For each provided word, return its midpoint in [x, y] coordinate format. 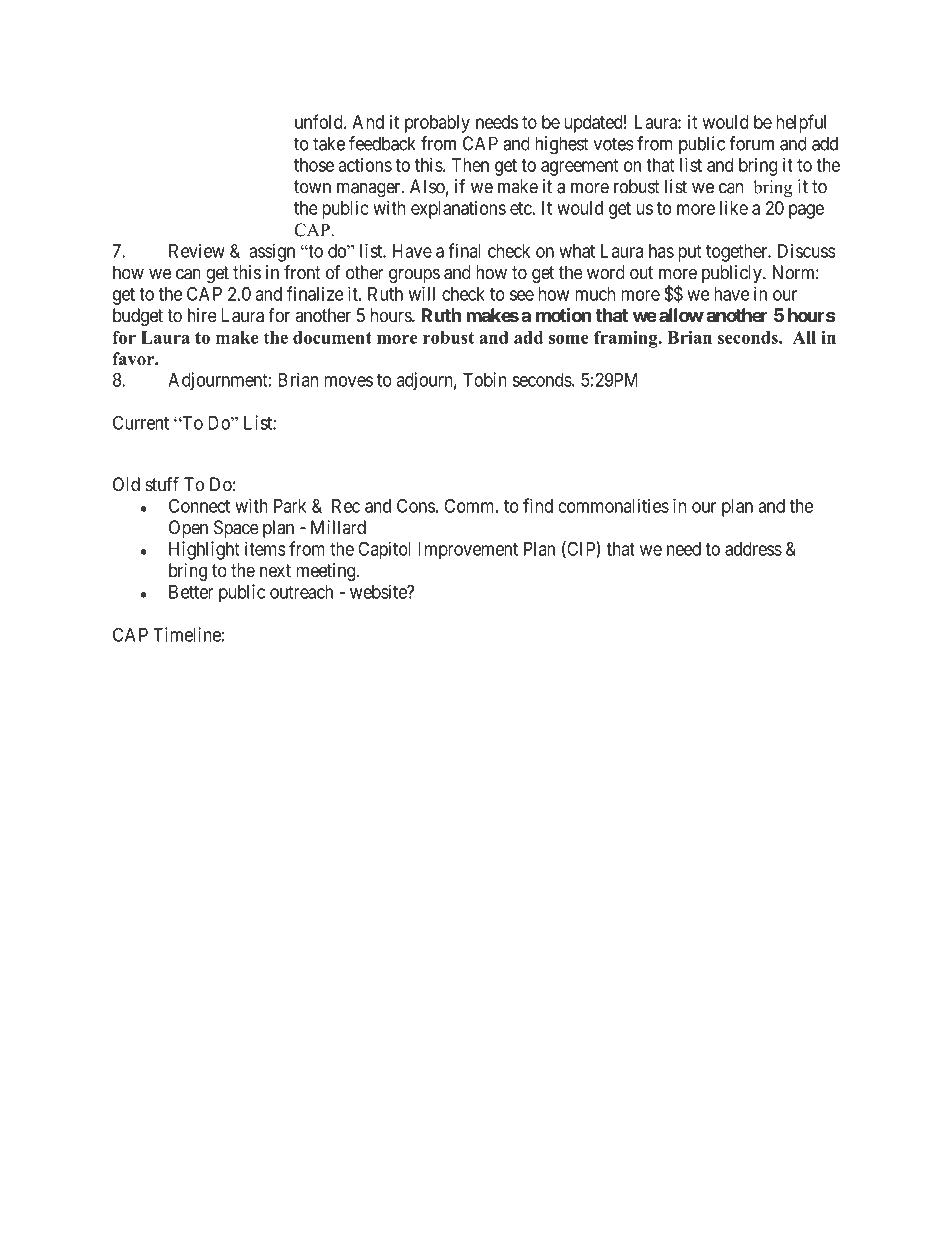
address [753, 549]
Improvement [468, 551]
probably [437, 124]
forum [751, 143]
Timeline [187, 634]
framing [627, 339]
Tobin [485, 379]
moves [349, 381]
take [329, 143]
